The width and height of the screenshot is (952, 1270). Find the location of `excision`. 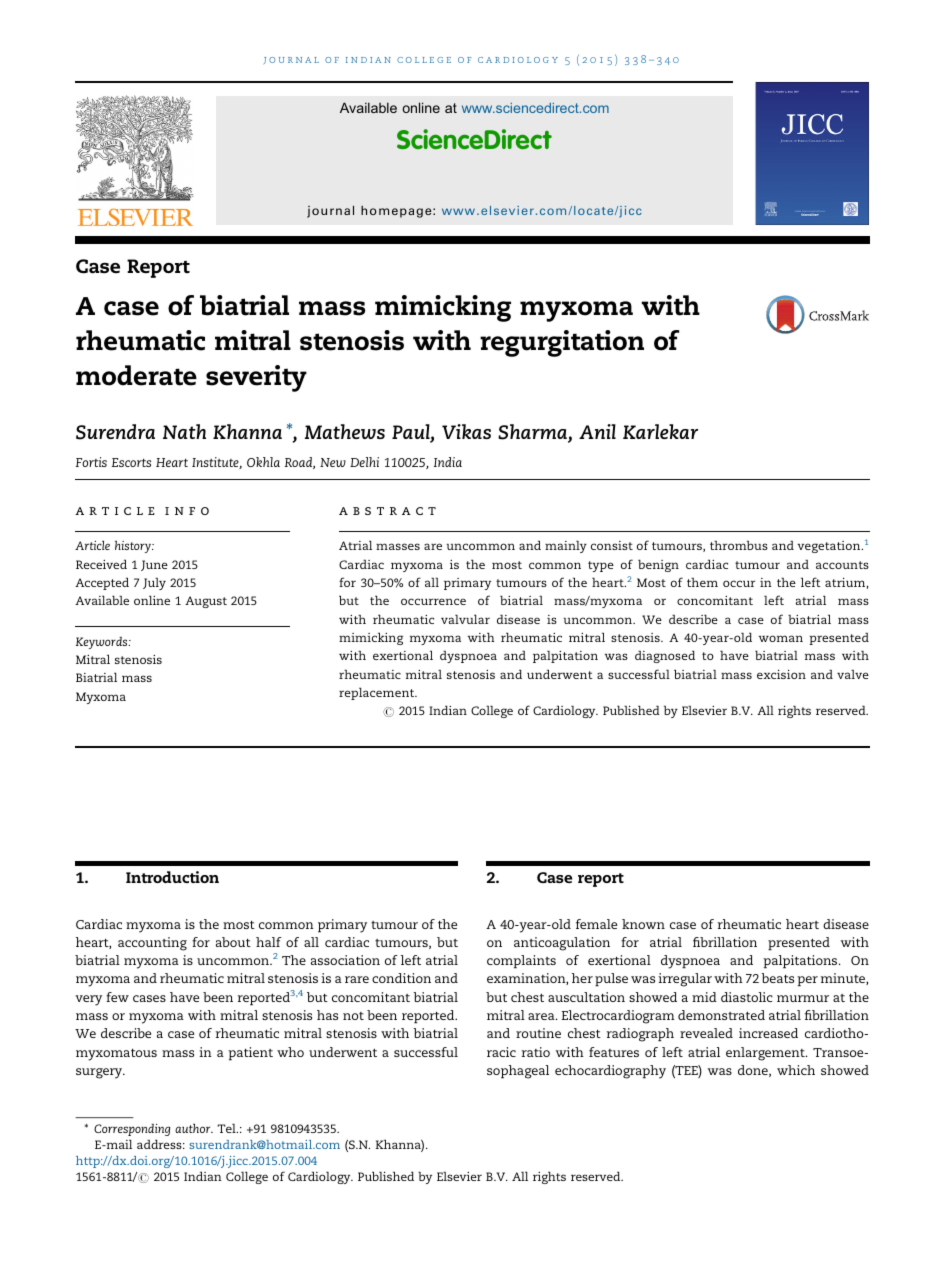

excision is located at coordinates (781, 674).
